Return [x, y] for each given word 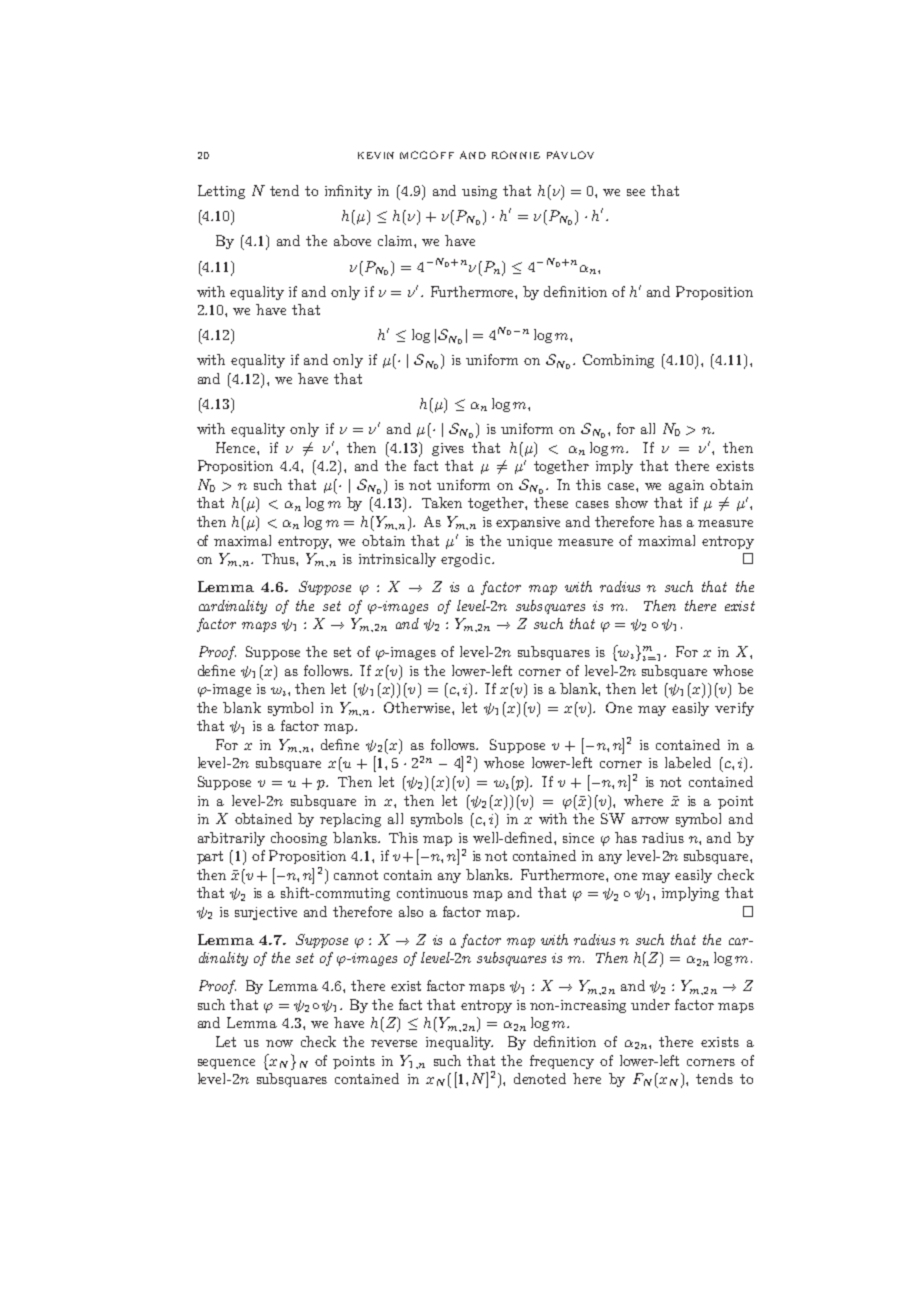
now [279, 1043]
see [636, 192]
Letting [221, 192]
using [479, 192]
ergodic [467, 560]
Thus [279, 558]
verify [734, 709]
